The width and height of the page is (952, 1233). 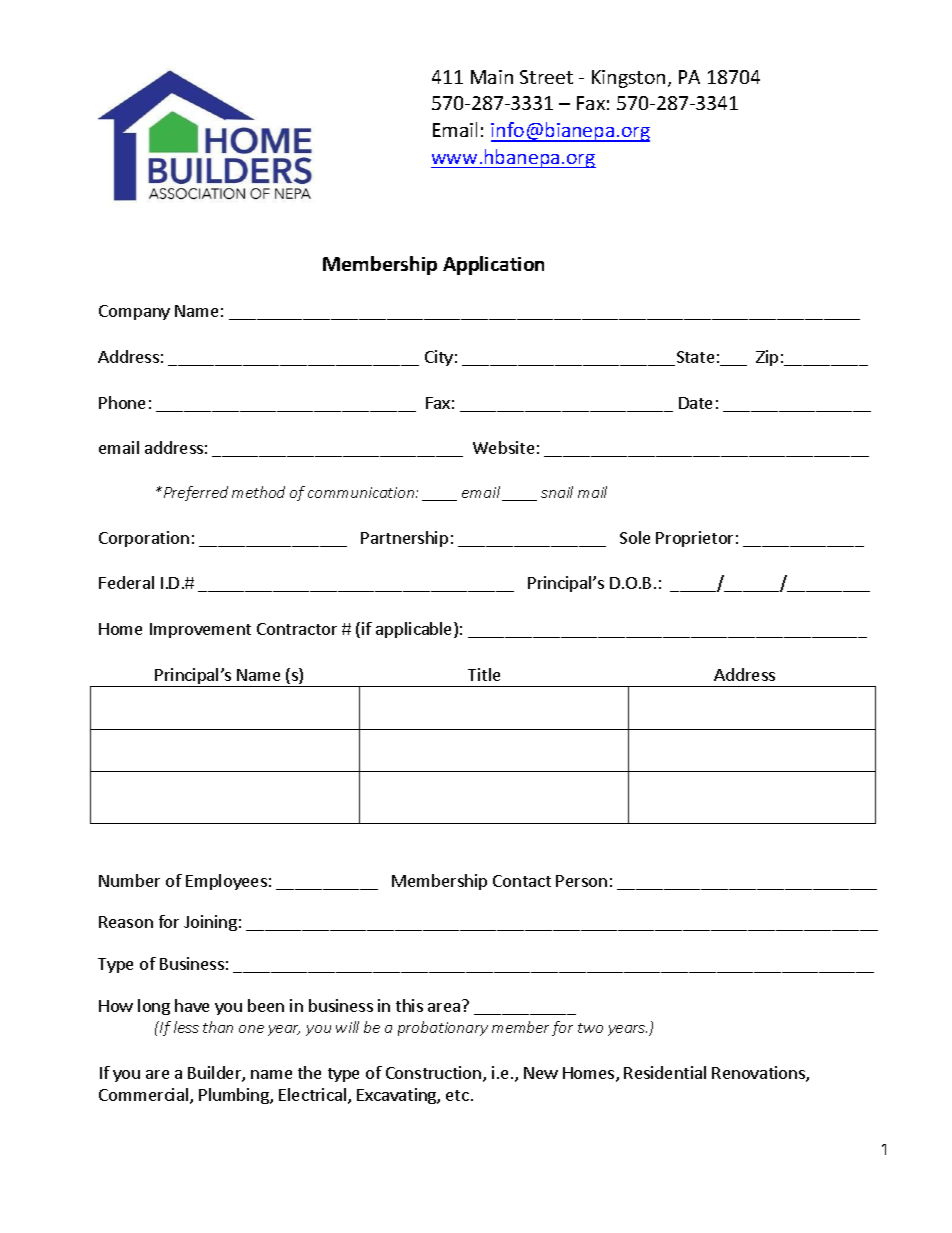 I want to click on Website, so click(x=503, y=447).
